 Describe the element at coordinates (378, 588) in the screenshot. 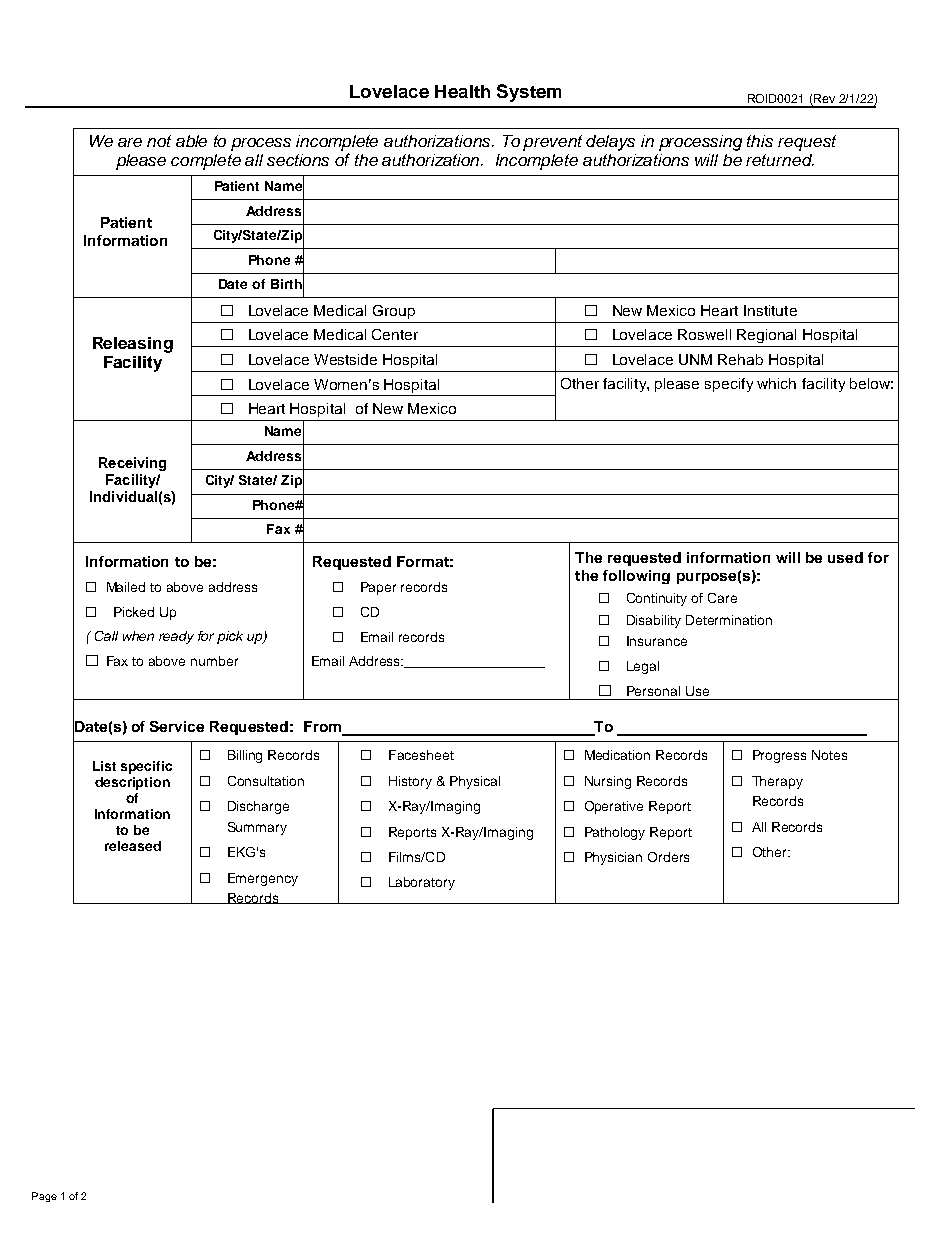

I see `Paper` at that location.
